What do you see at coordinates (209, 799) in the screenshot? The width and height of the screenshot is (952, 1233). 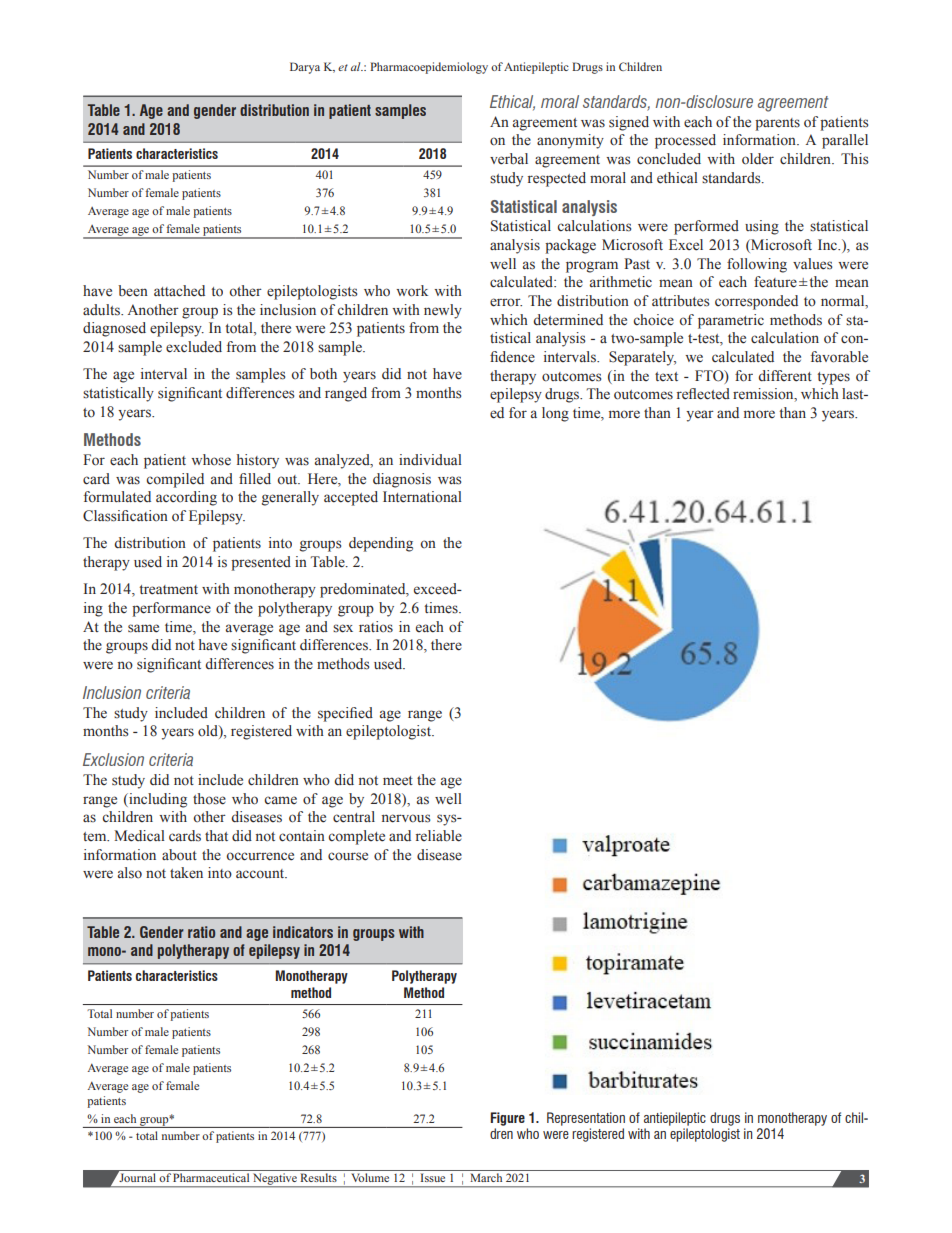 I see `those` at bounding box center [209, 799].
